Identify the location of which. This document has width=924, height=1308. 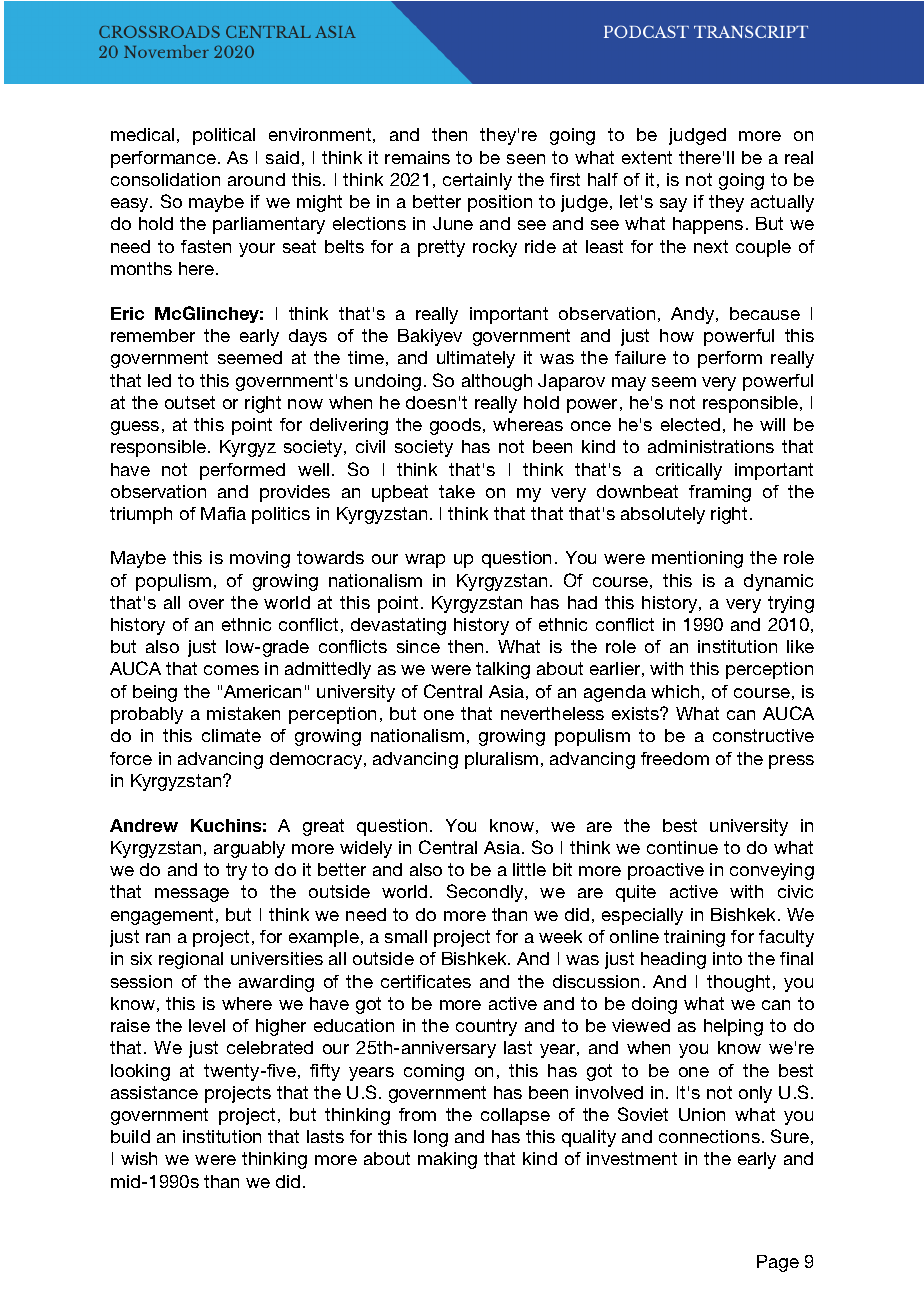
(675, 691).
